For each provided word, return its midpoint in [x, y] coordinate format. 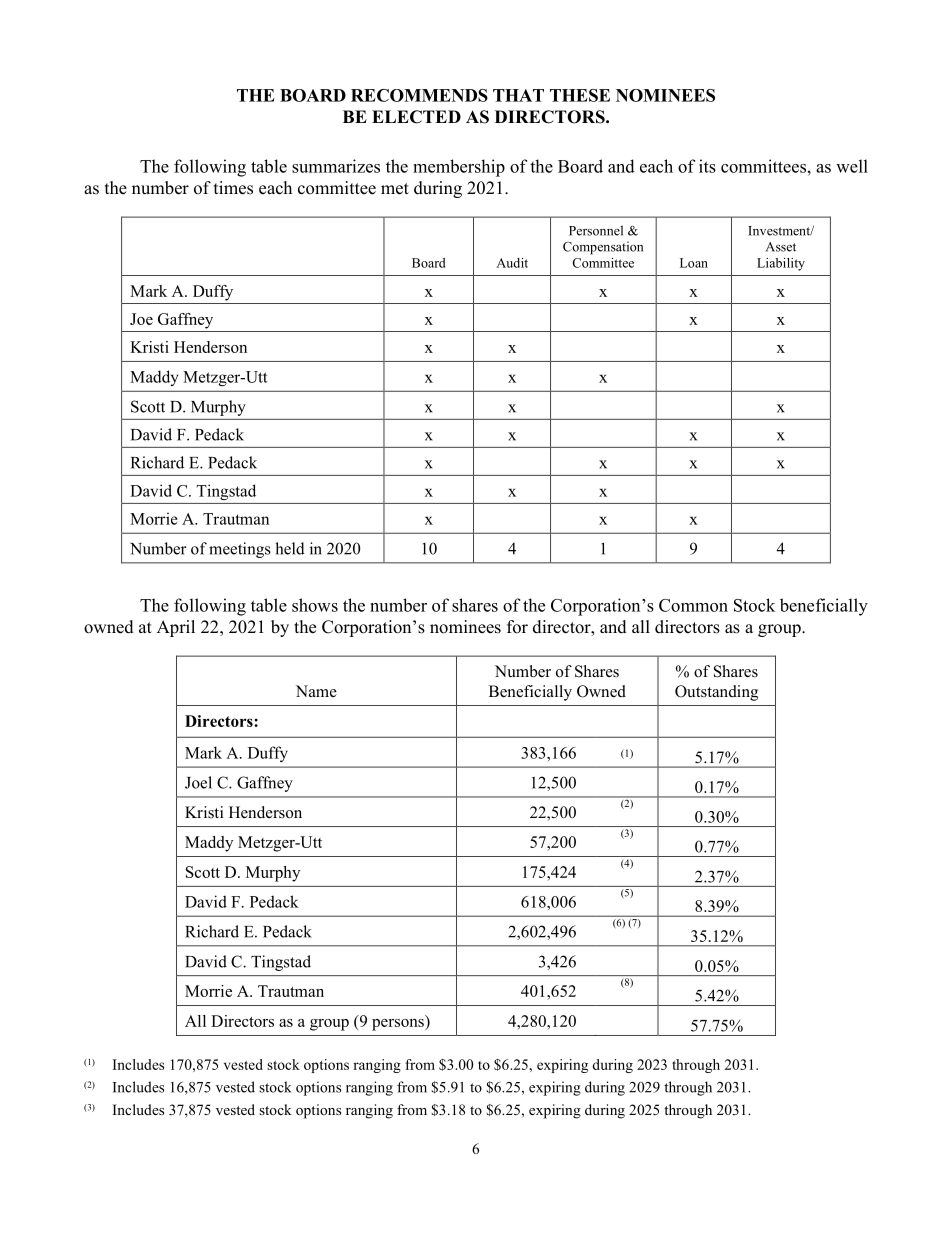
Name [316, 691]
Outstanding [716, 693]
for [517, 627]
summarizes [336, 166]
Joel [198, 782]
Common [693, 605]
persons [399, 1025]
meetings [240, 550]
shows [315, 605]
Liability [781, 264]
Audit [512, 263]
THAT [518, 95]
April [176, 628]
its [707, 166]
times [233, 188]
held [290, 548]
